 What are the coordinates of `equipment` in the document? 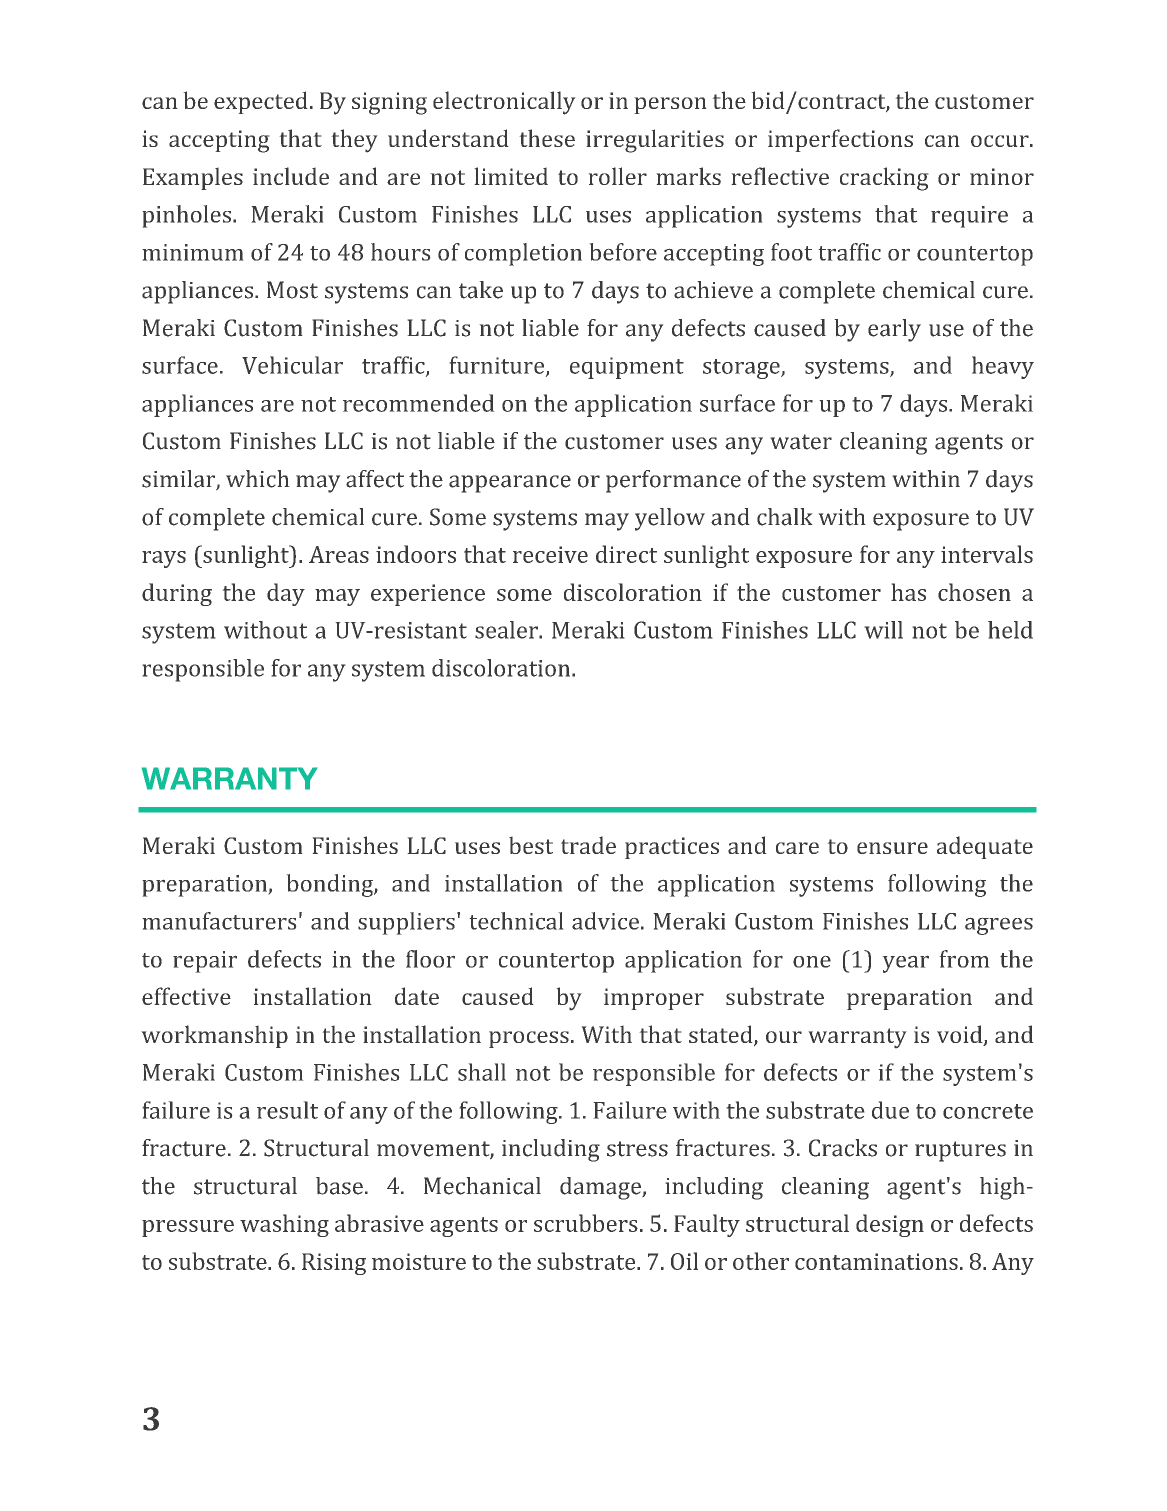 It's located at (627, 368).
